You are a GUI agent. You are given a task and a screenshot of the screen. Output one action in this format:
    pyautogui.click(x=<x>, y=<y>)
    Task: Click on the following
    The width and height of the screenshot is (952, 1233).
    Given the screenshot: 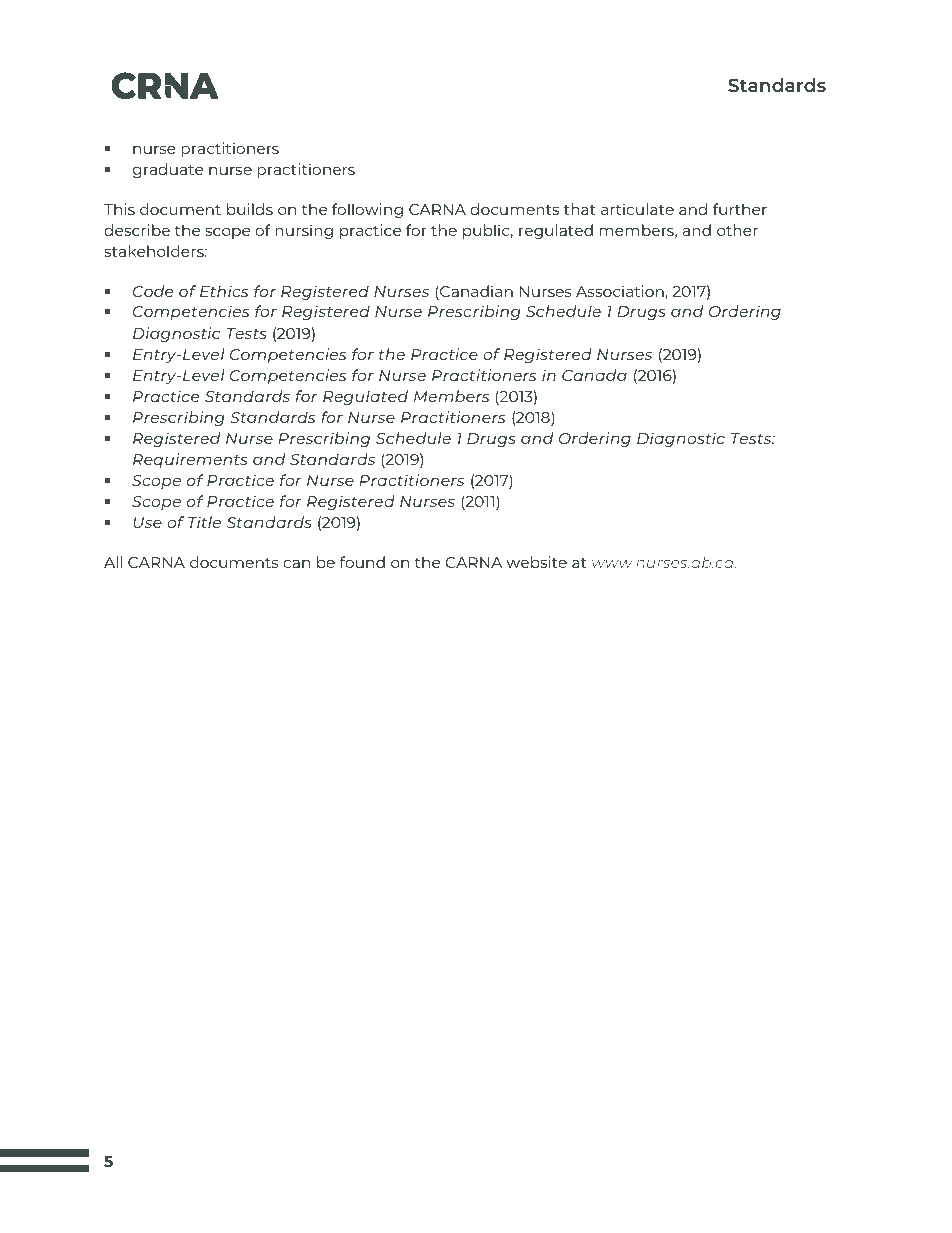 What is the action you would take?
    pyautogui.click(x=367, y=210)
